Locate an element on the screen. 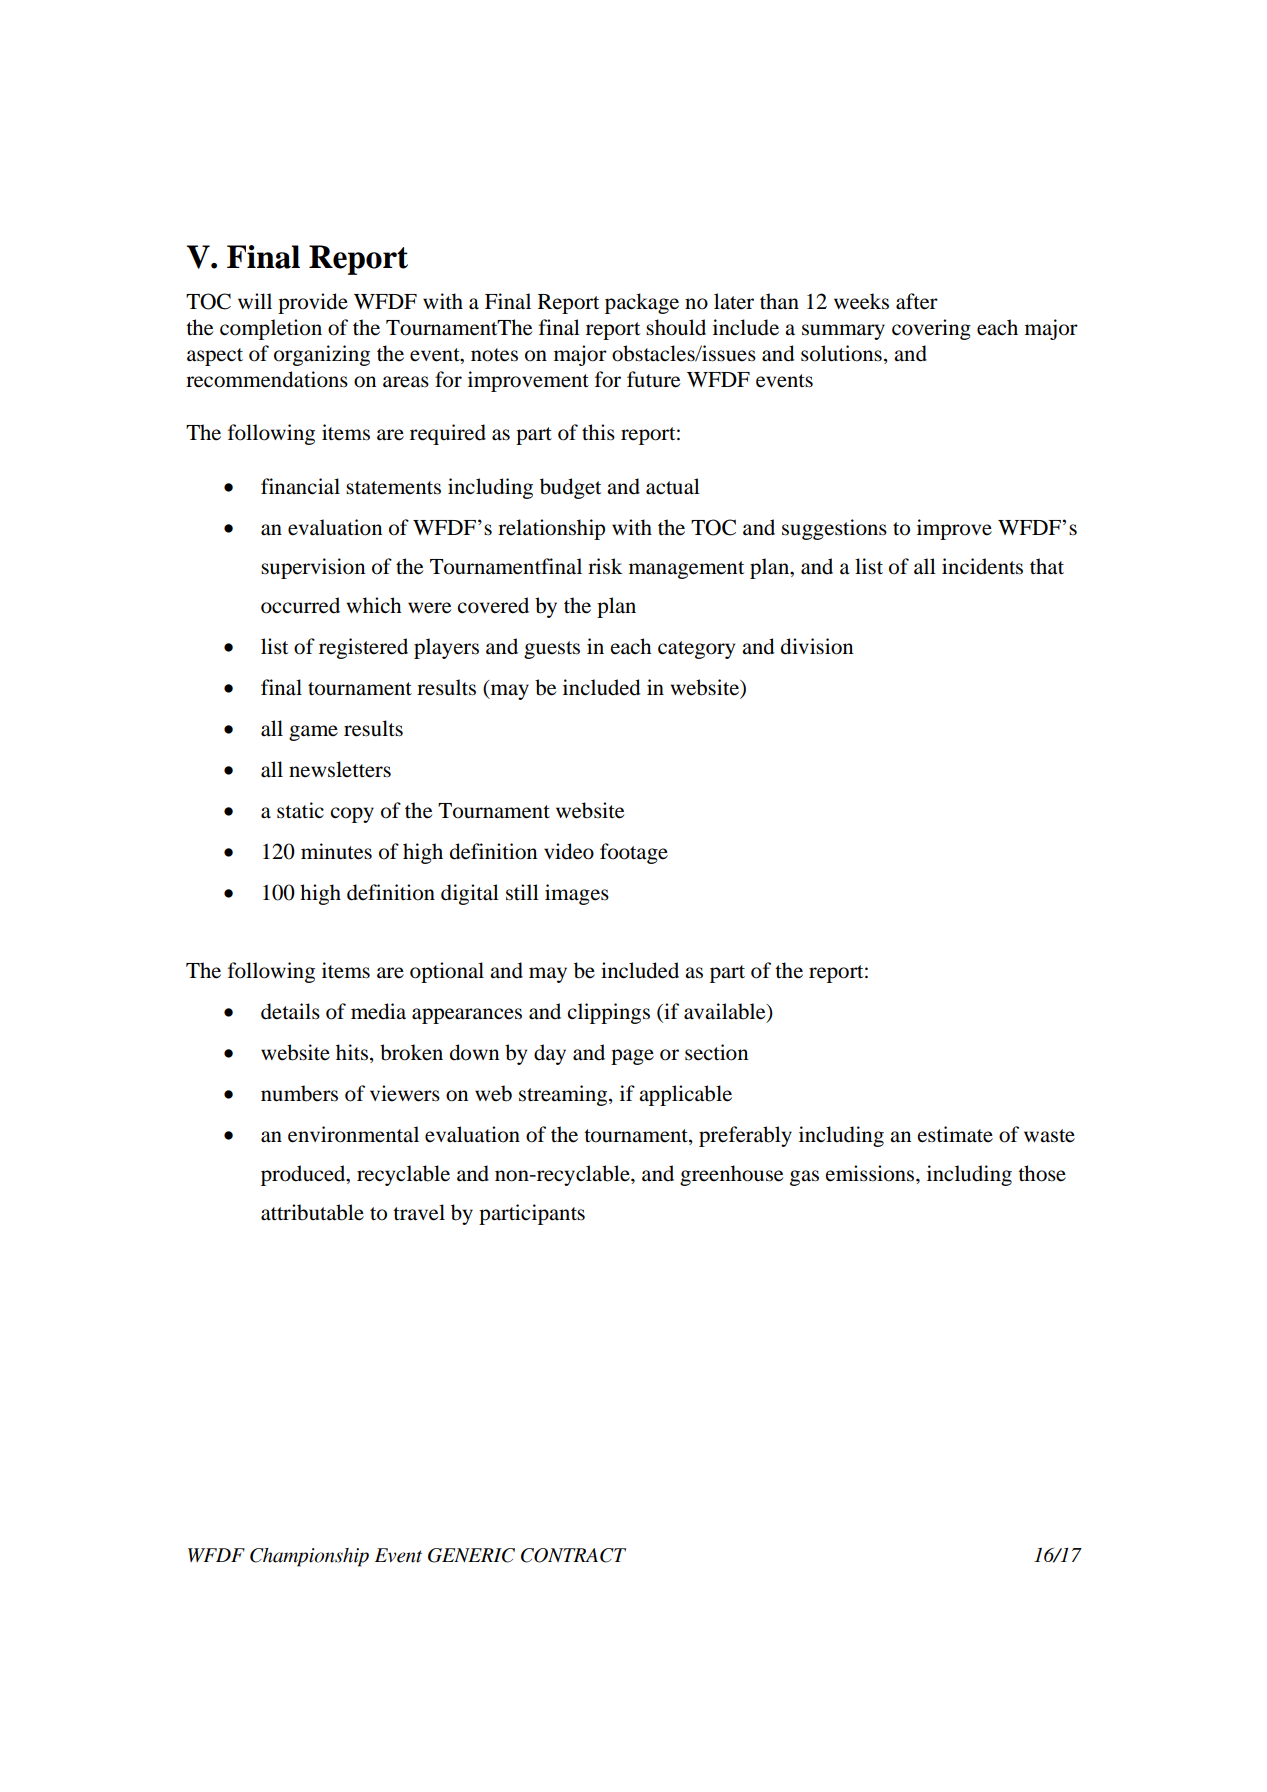  available is located at coordinates (726, 1012).
